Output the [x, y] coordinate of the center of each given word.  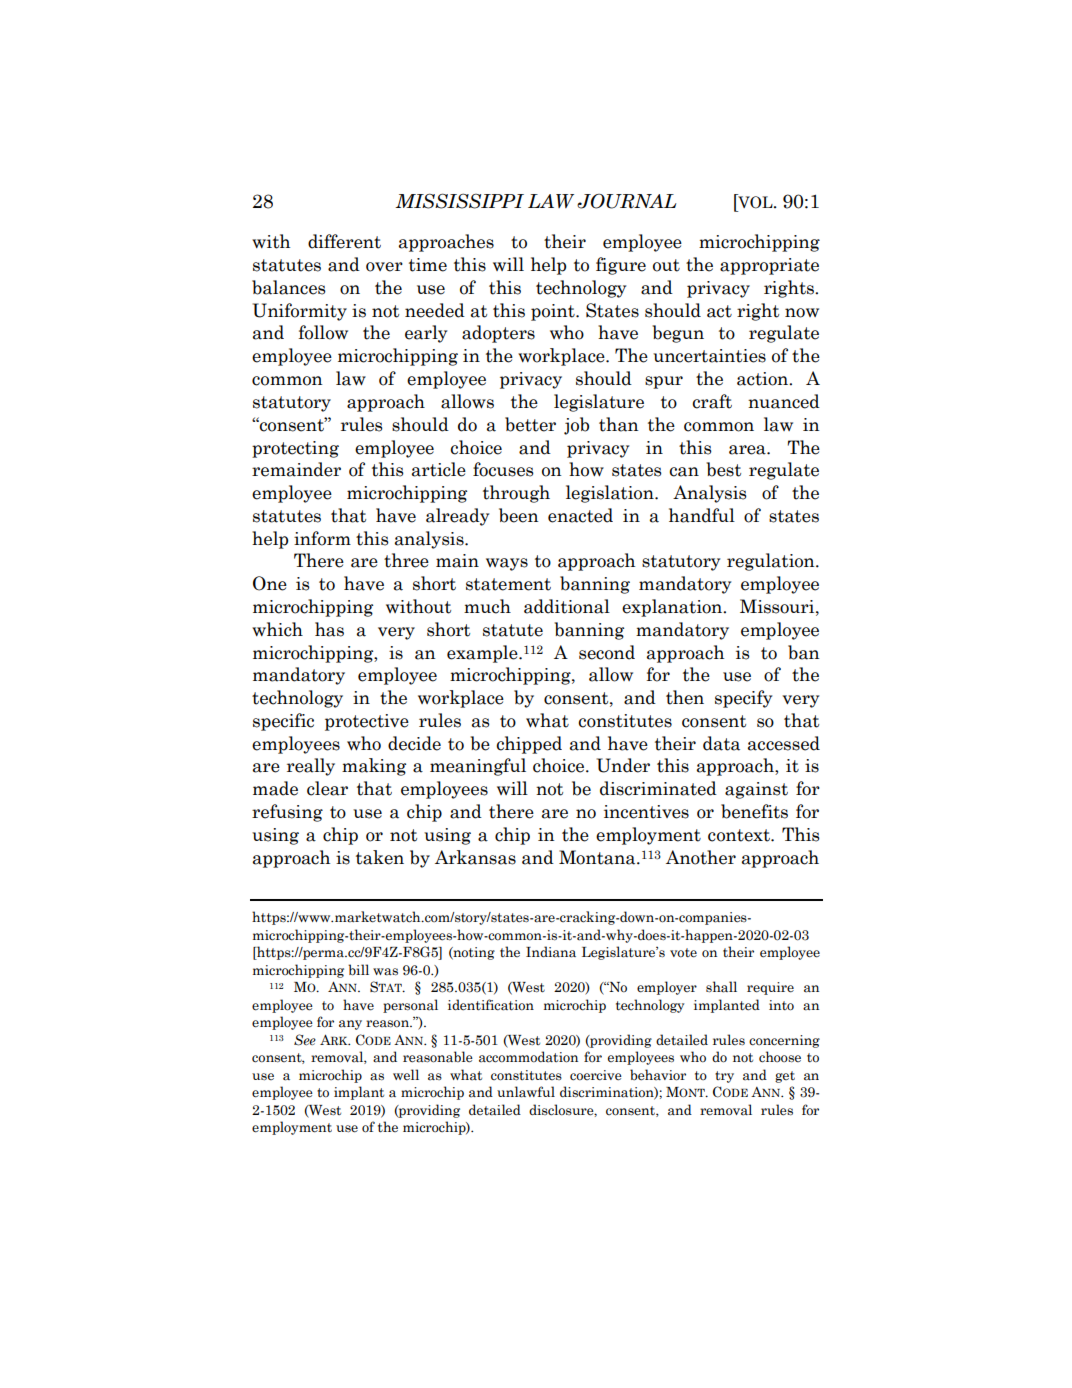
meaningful [478, 767]
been [519, 515]
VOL [755, 201]
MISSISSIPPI [459, 201]
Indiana [551, 952]
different [344, 241]
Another [701, 857]
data [721, 743]
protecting [295, 449]
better [530, 424]
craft [712, 401]
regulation [772, 562]
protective [367, 722]
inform [322, 538]
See [305, 1040]
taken [380, 857]
